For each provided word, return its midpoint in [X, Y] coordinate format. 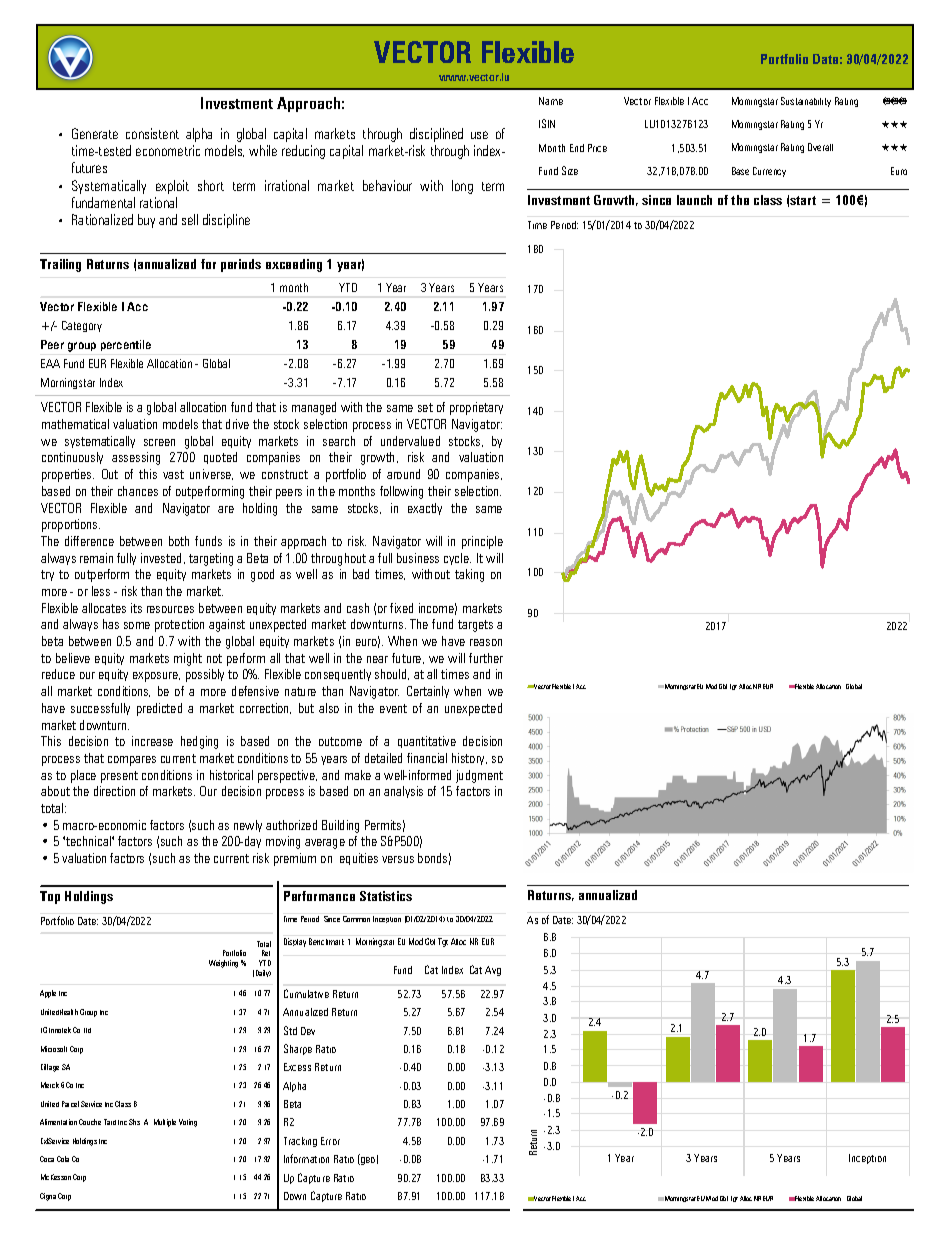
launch [694, 200]
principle [482, 542]
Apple [48, 994]
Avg [493, 971]
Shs [134, 1122]
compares [132, 761]
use [479, 135]
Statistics [386, 896]
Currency [769, 172]
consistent [152, 133]
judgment [479, 776]
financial [427, 758]
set [425, 407]
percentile [126, 345]
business [418, 558]
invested [163, 558]
